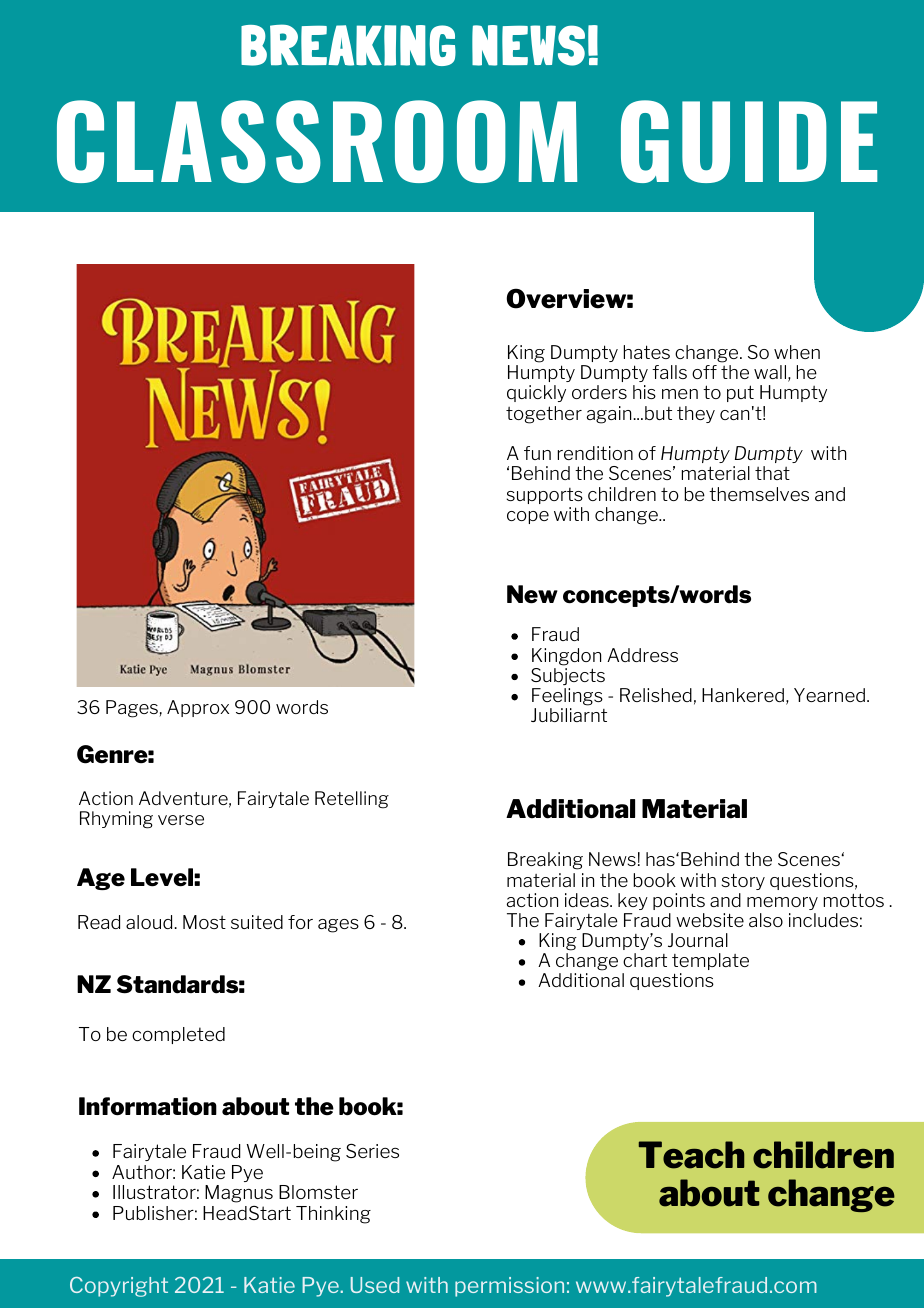 This document has width=924, height=1308. I want to click on ideas, so click(588, 900).
